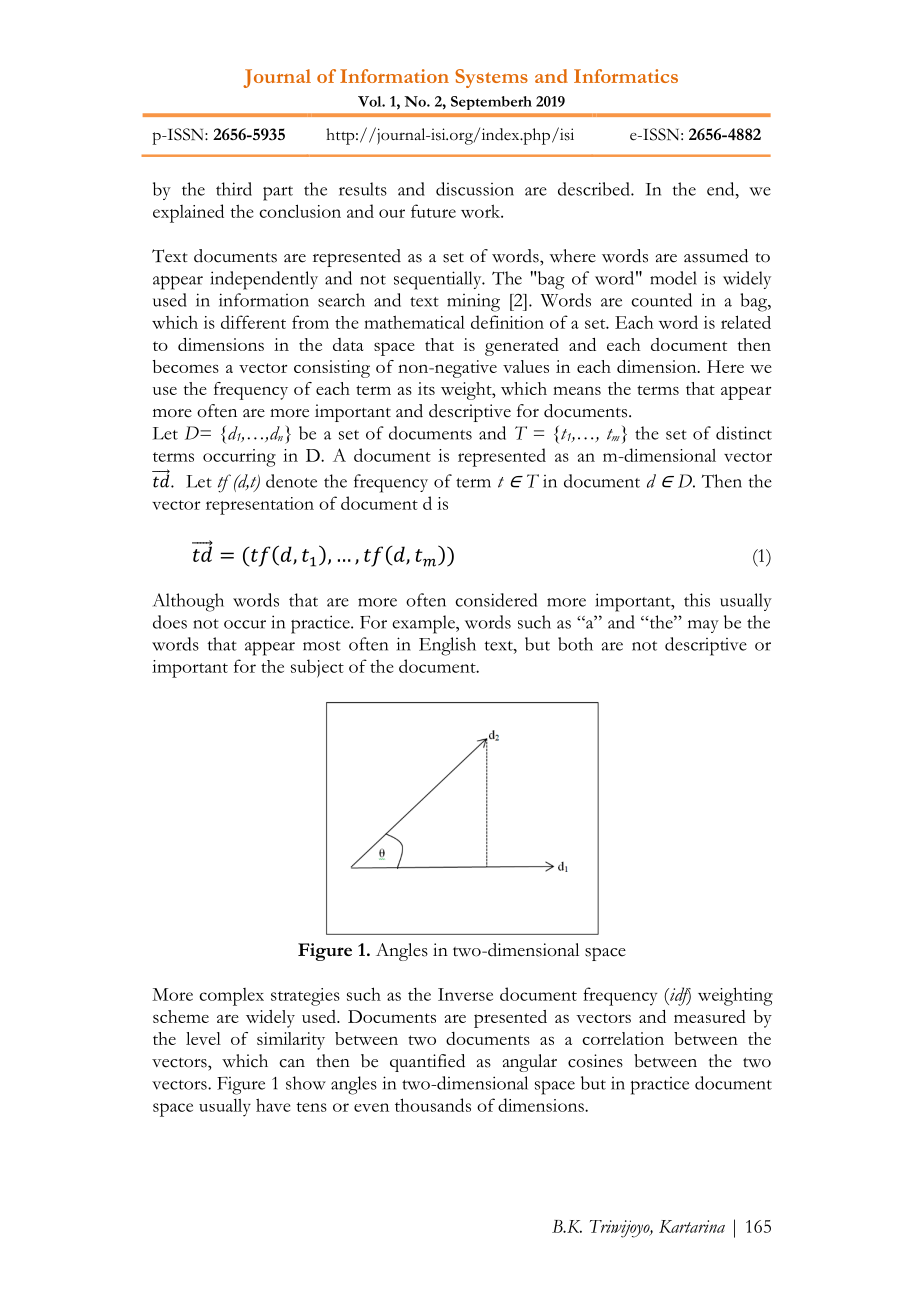 This screenshot has height=1305, width=924. Describe the element at coordinates (447, 646) in the screenshot. I see `English` at that location.
